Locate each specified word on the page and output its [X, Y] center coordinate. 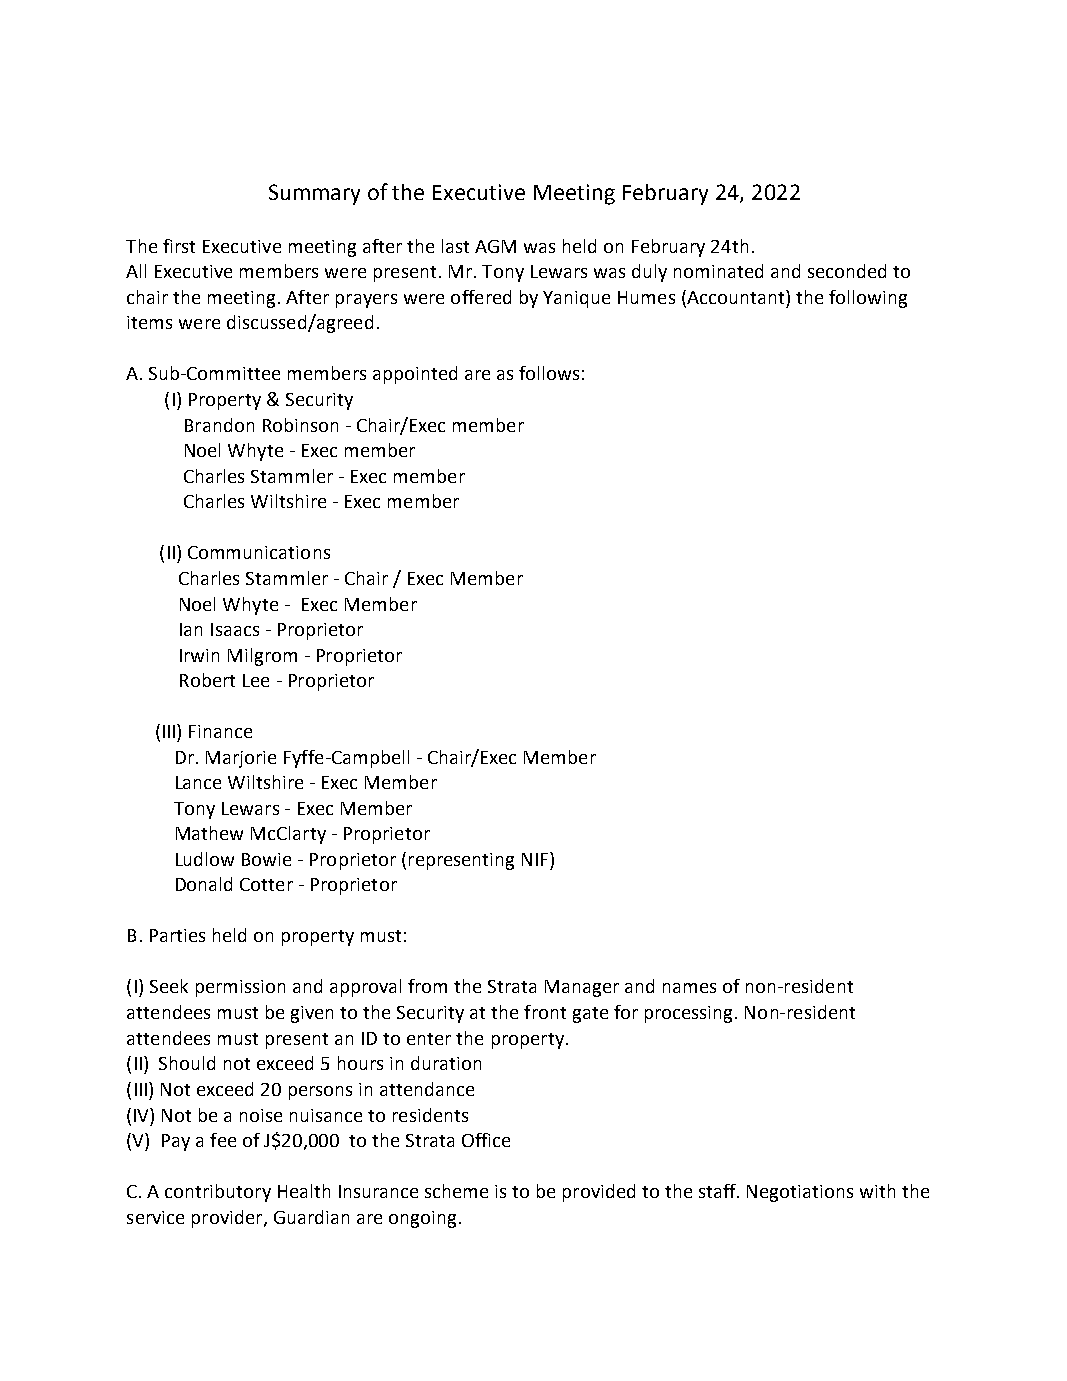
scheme [456, 1191]
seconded [847, 271]
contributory [218, 1193]
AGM [495, 246]
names [689, 988]
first [179, 246]
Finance [220, 731]
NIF [536, 859]
